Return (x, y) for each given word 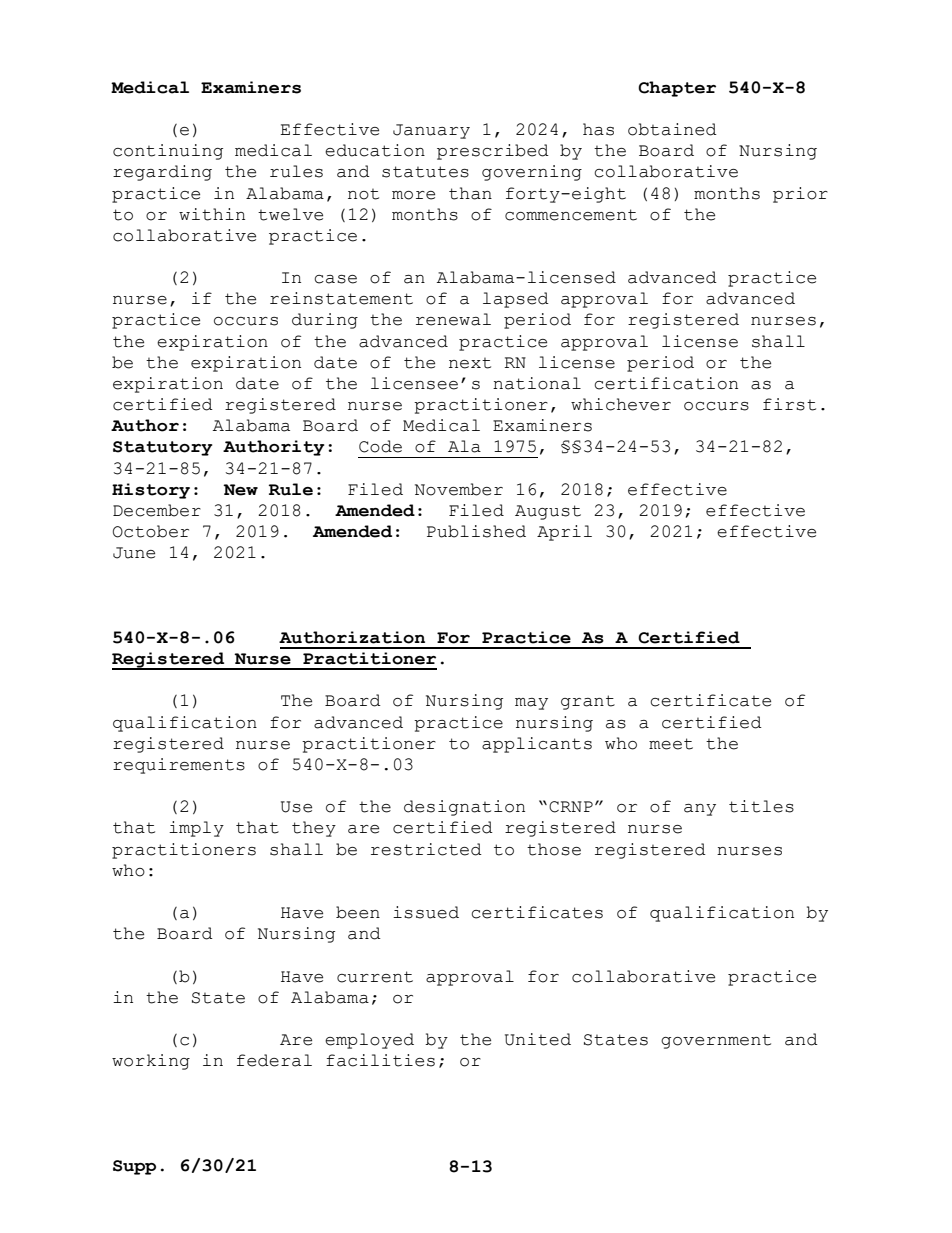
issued (426, 912)
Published (476, 531)
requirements (179, 766)
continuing (168, 152)
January (431, 131)
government (716, 1042)
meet (671, 744)
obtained (672, 129)
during (325, 321)
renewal (453, 319)
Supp (134, 1167)
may (531, 704)
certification (666, 383)
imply (196, 829)
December (157, 510)
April (564, 533)
